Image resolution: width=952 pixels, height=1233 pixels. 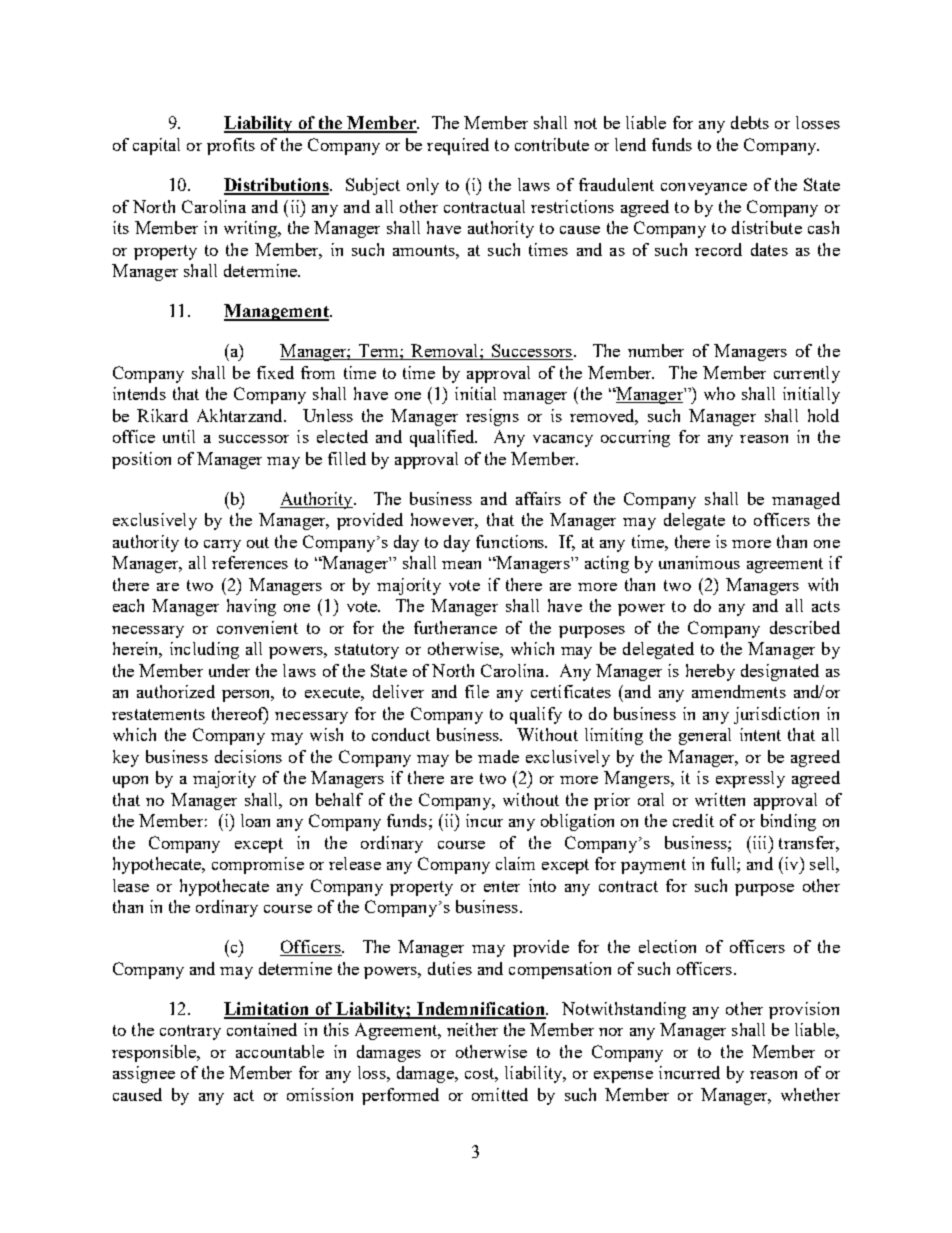 I want to click on qualified, so click(x=443, y=438).
